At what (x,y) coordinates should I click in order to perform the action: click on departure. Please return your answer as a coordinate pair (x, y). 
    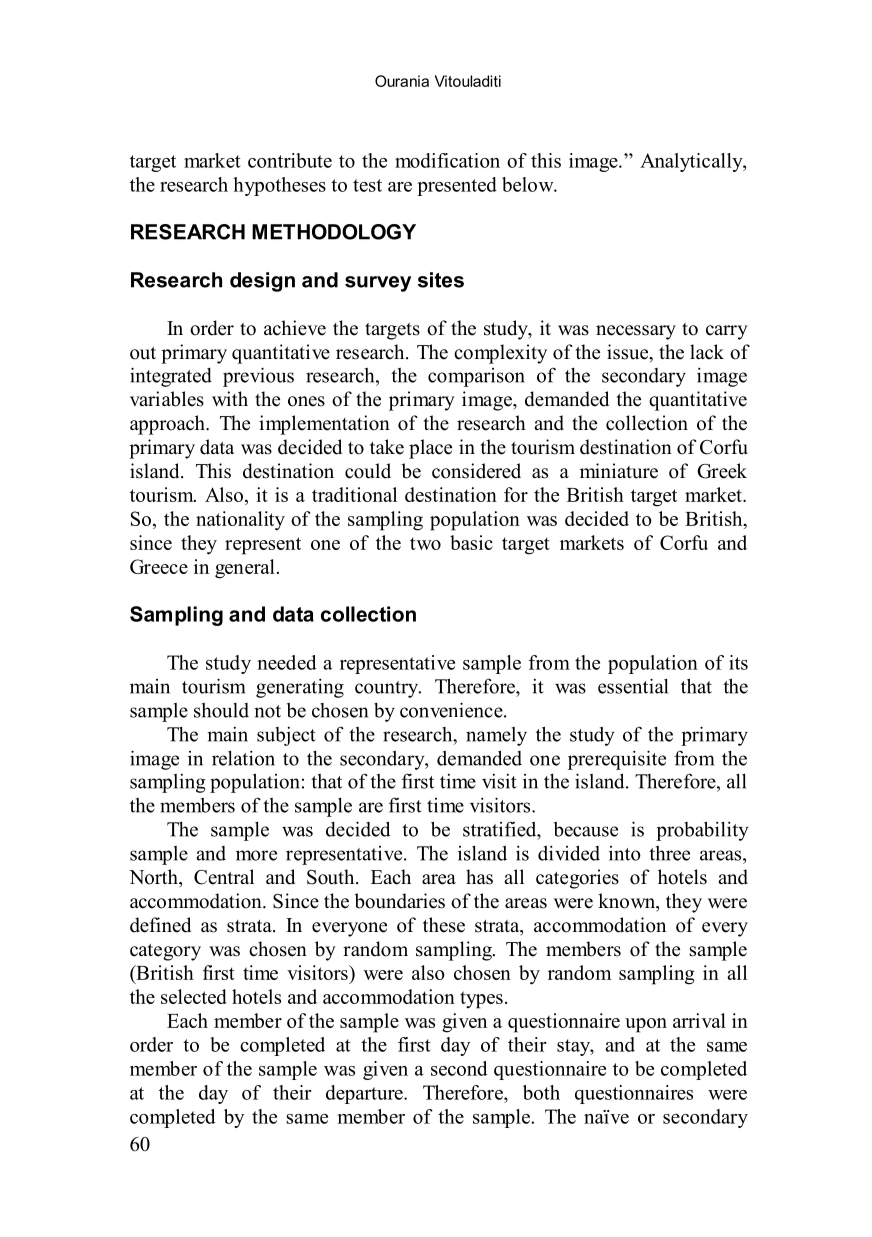
    Looking at the image, I should click on (365, 1094).
